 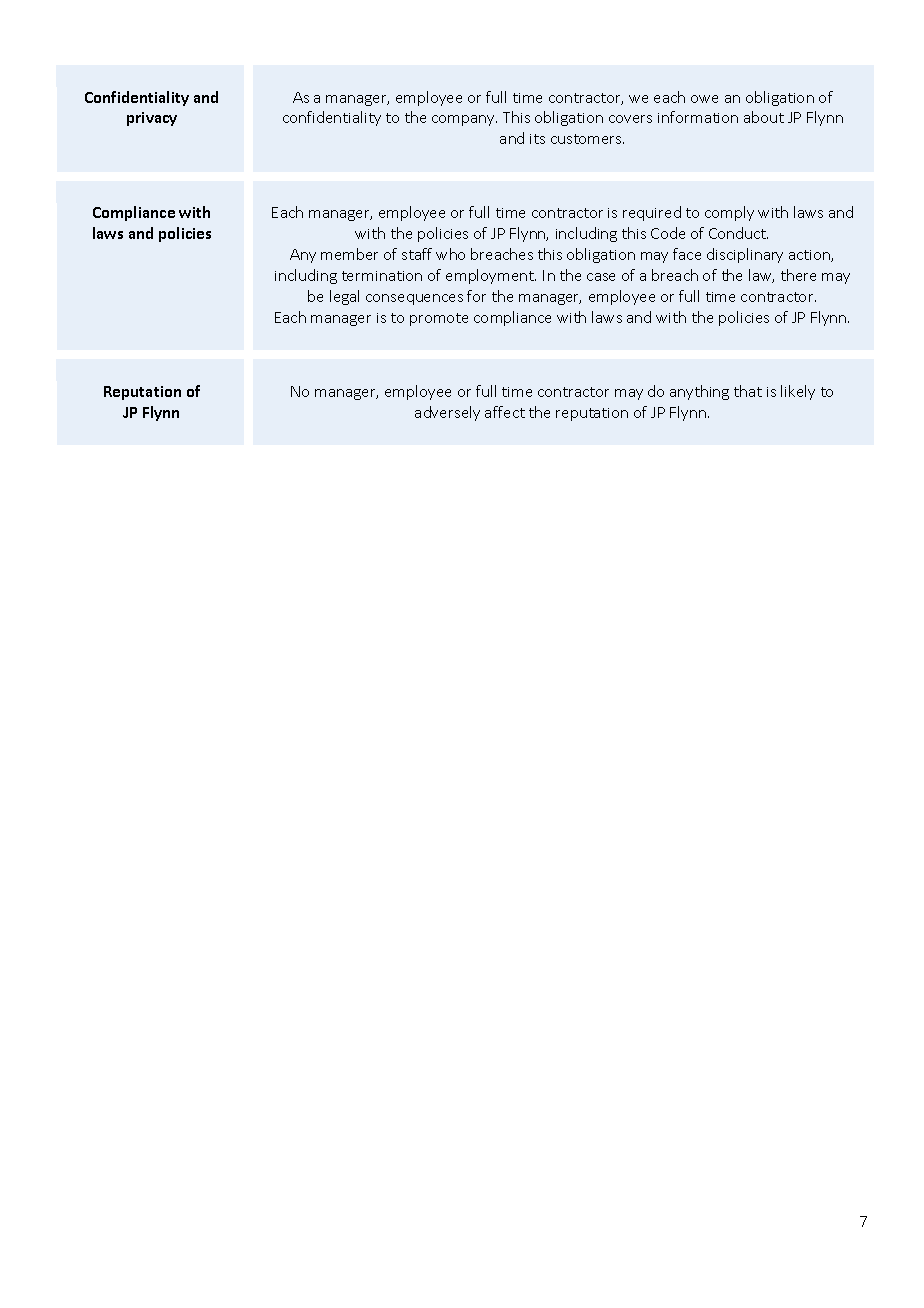 What do you see at coordinates (349, 254) in the page?
I see `member` at bounding box center [349, 254].
